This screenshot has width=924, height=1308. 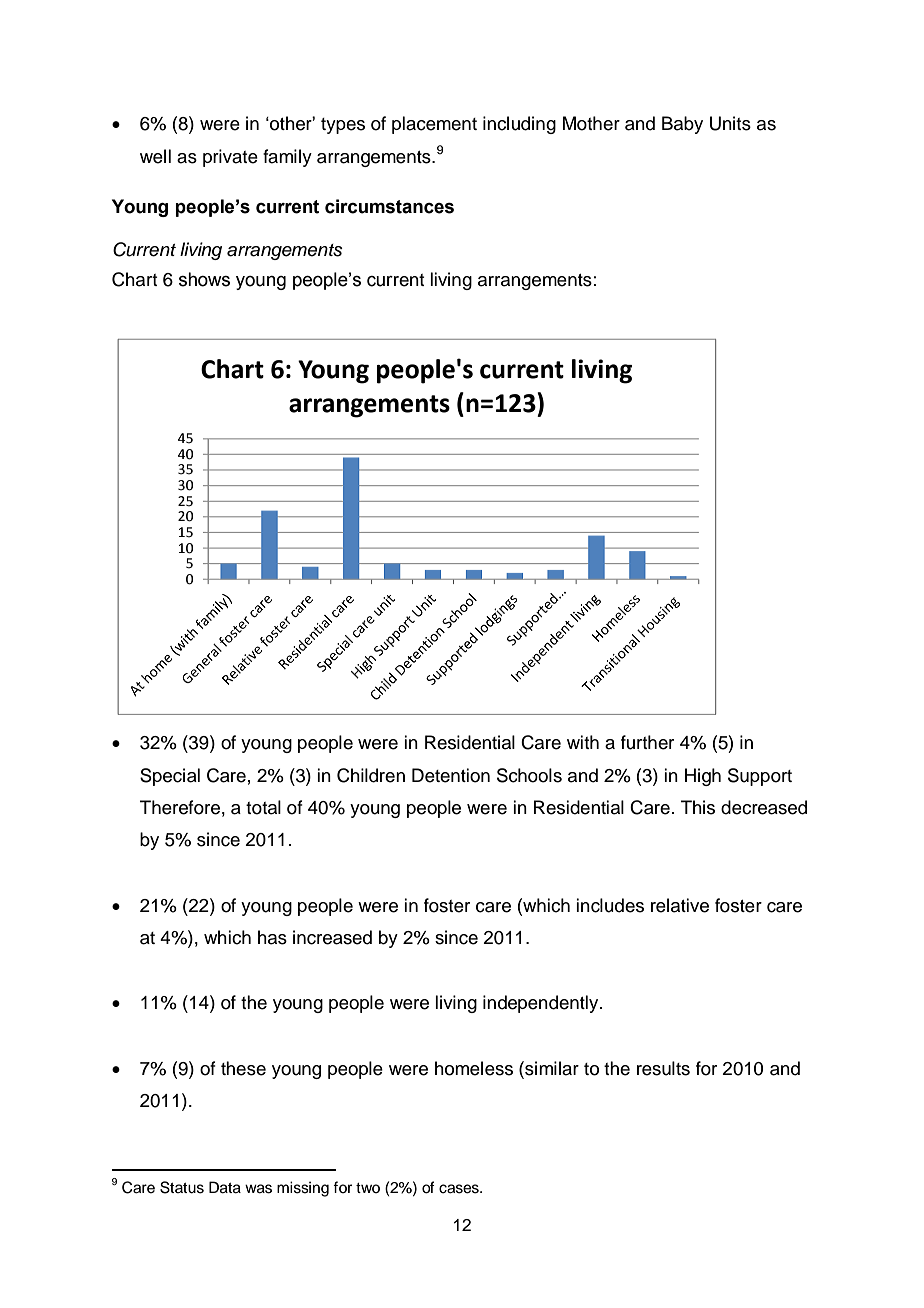 What do you see at coordinates (460, 1189) in the screenshot?
I see `cases` at bounding box center [460, 1189].
